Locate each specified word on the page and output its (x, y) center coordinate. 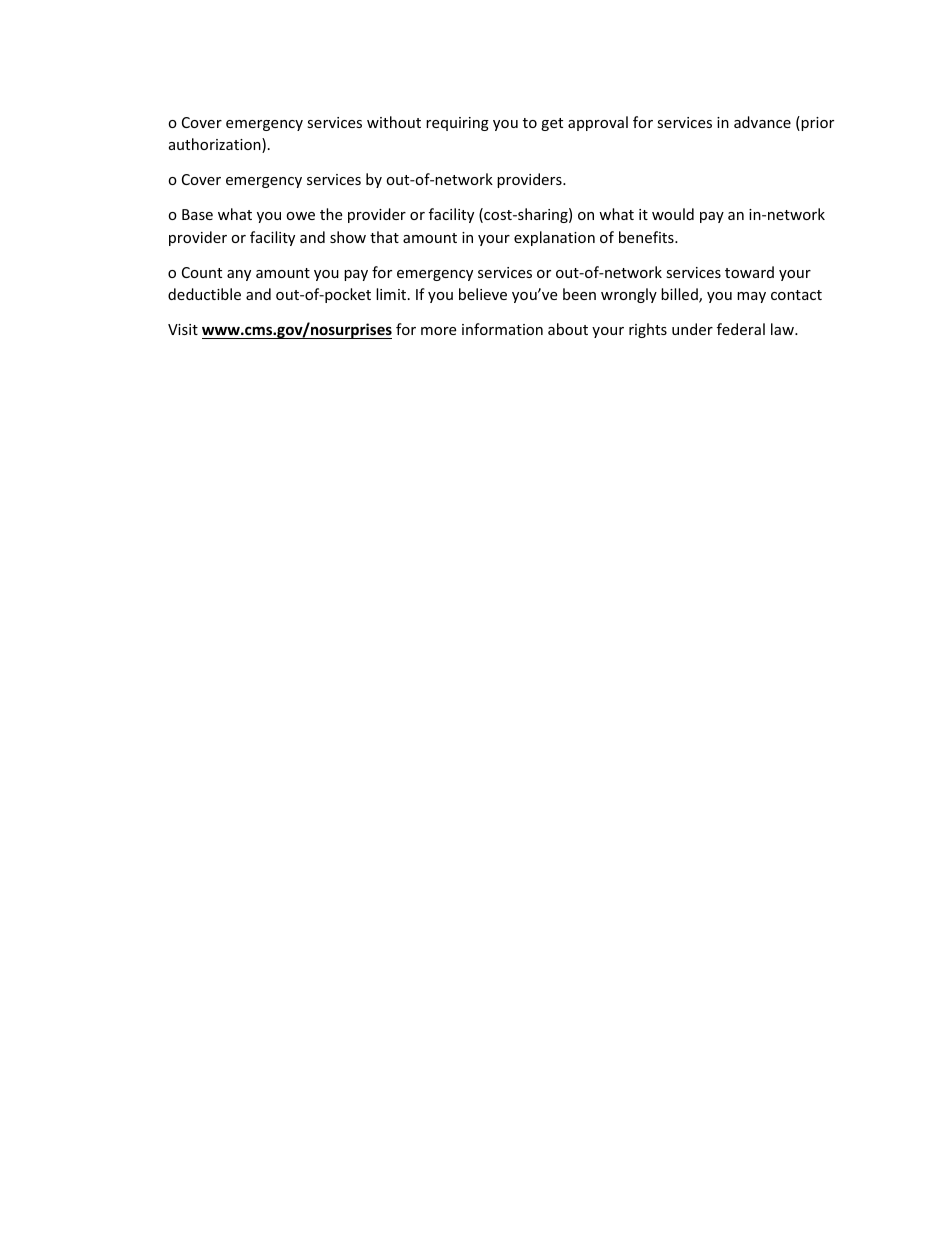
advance (762, 122)
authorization (216, 145)
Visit (183, 329)
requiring (457, 124)
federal (741, 329)
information (502, 329)
